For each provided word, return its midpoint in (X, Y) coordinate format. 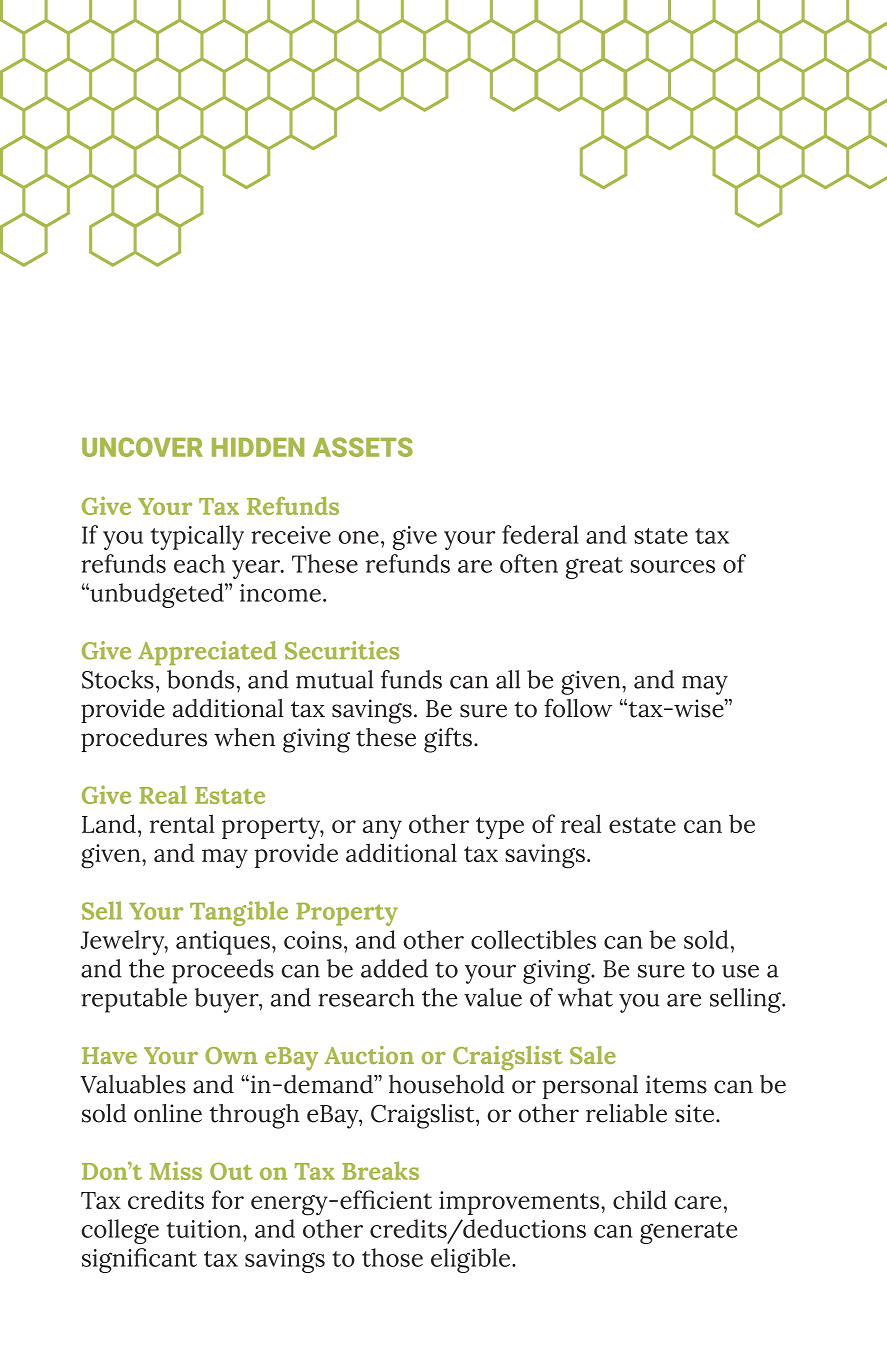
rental (182, 823)
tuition (205, 1229)
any (382, 830)
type (500, 828)
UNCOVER (142, 447)
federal (540, 534)
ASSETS (363, 447)
